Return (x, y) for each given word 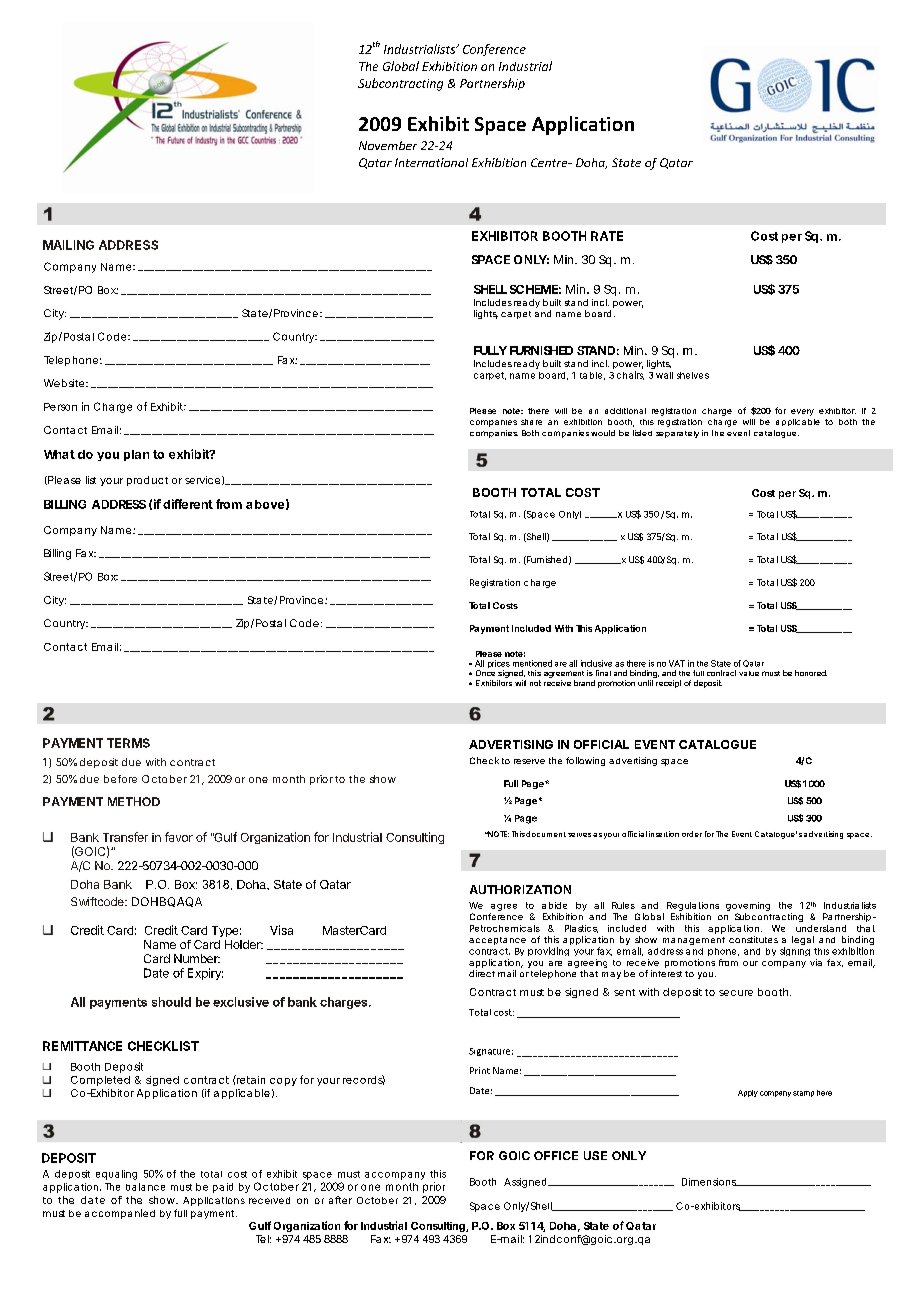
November (388, 145)
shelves (693, 375)
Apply (748, 1093)
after (340, 1200)
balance (145, 1187)
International (431, 162)
